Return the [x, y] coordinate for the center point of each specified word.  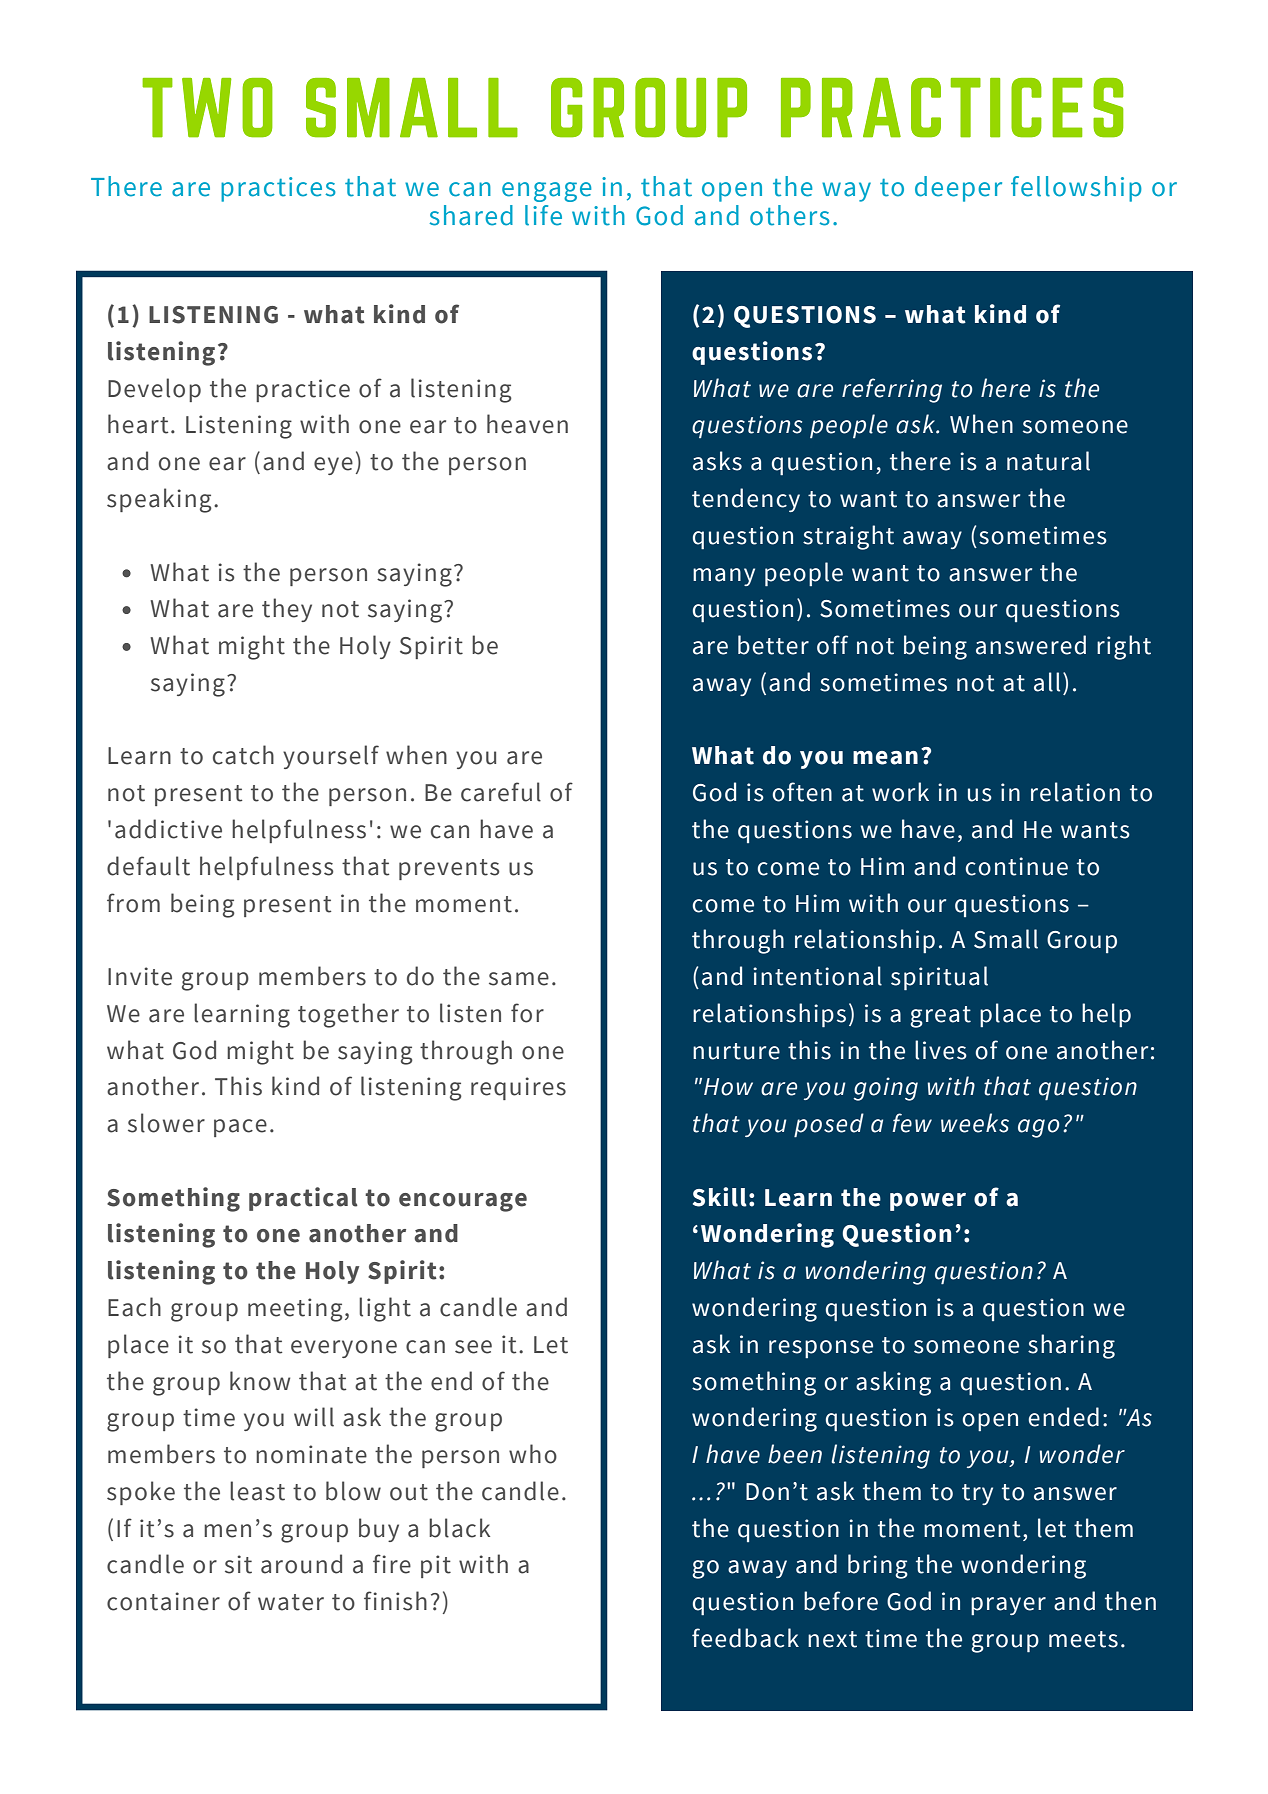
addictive [168, 829]
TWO [207, 108]
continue [1016, 866]
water [291, 1602]
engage [547, 192]
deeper [958, 189]
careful [501, 792]
